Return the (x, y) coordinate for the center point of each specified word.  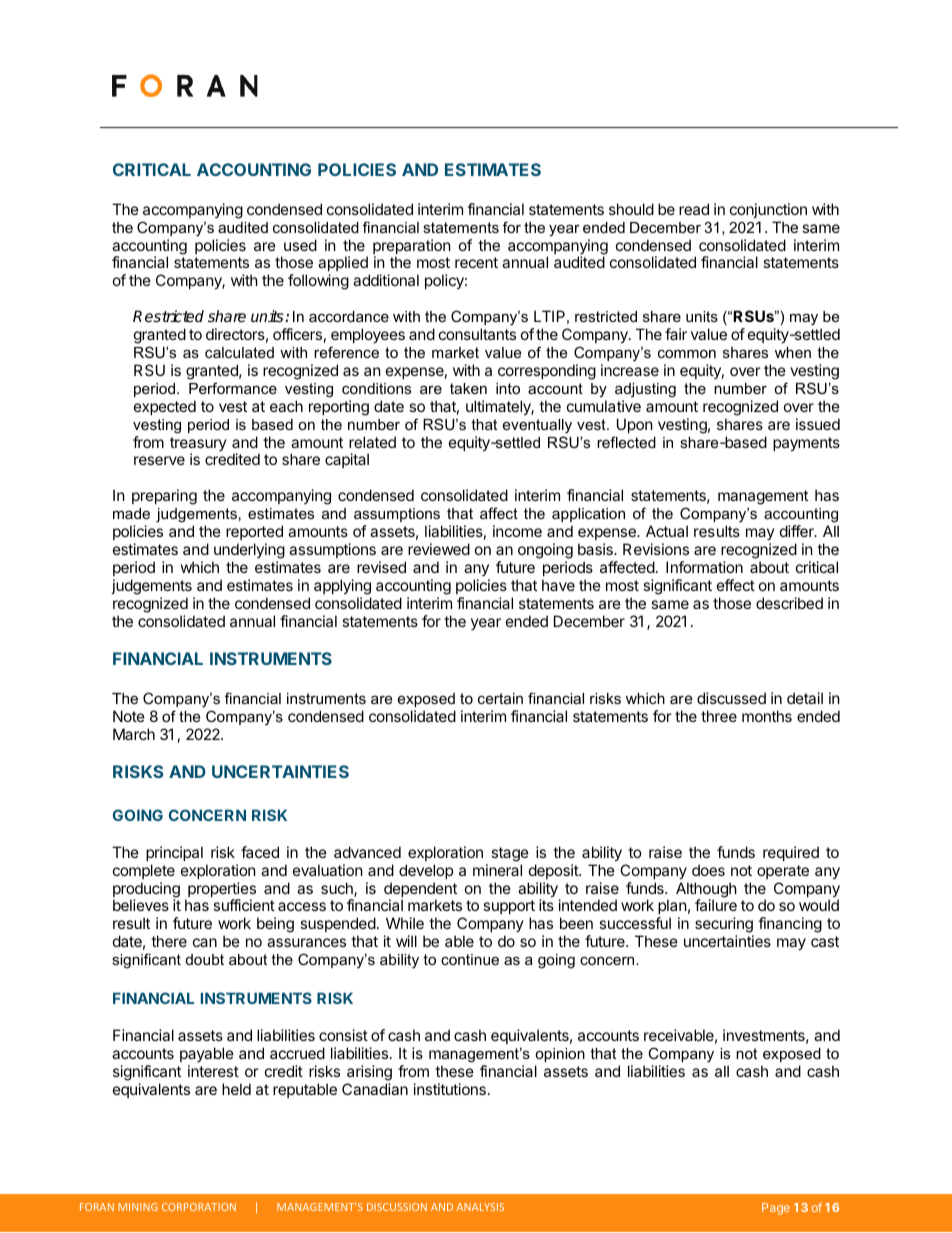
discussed (731, 698)
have (558, 585)
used (300, 245)
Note (129, 716)
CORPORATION (199, 1207)
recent (476, 262)
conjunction (768, 210)
